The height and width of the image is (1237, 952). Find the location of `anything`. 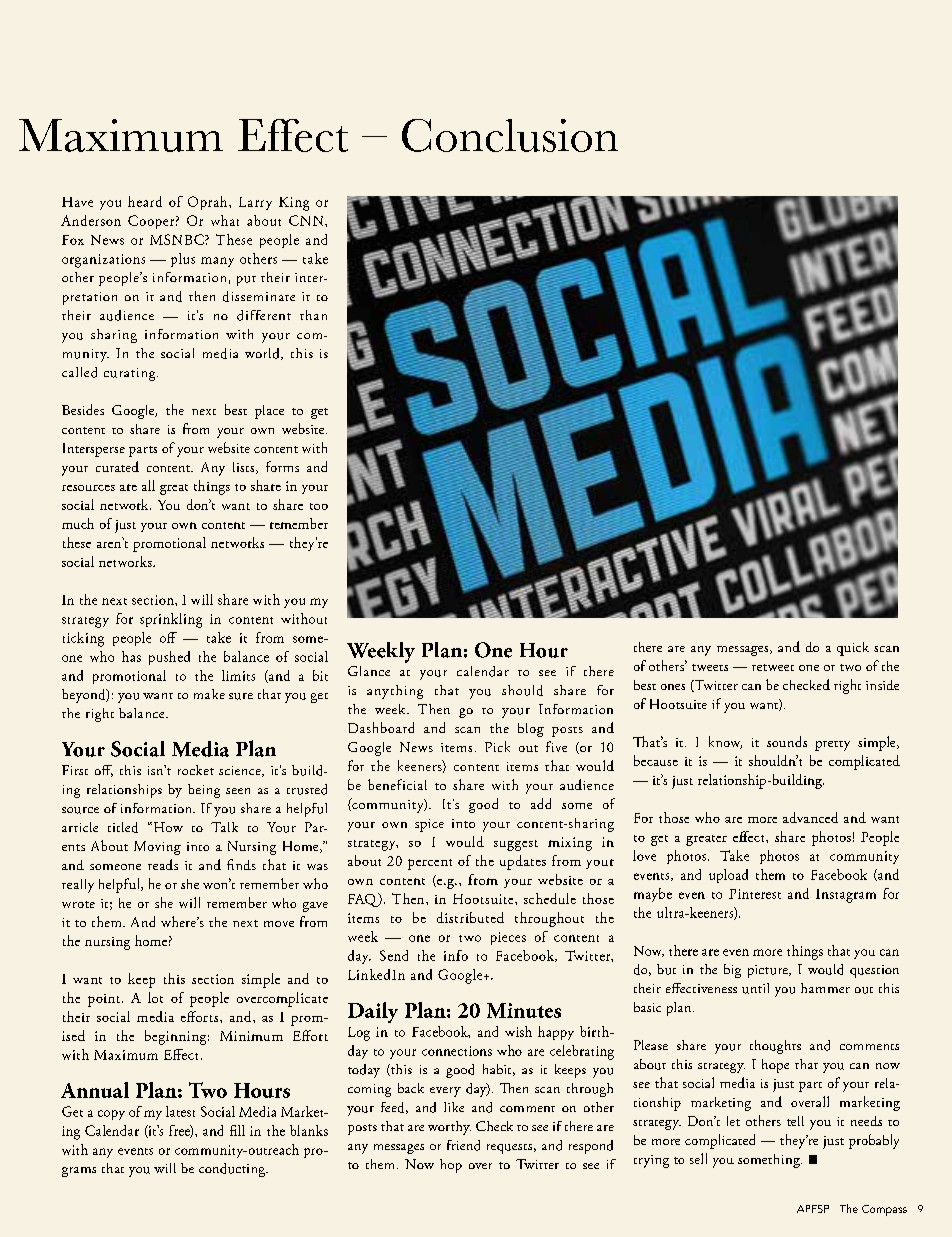

anything is located at coordinates (395, 692).
